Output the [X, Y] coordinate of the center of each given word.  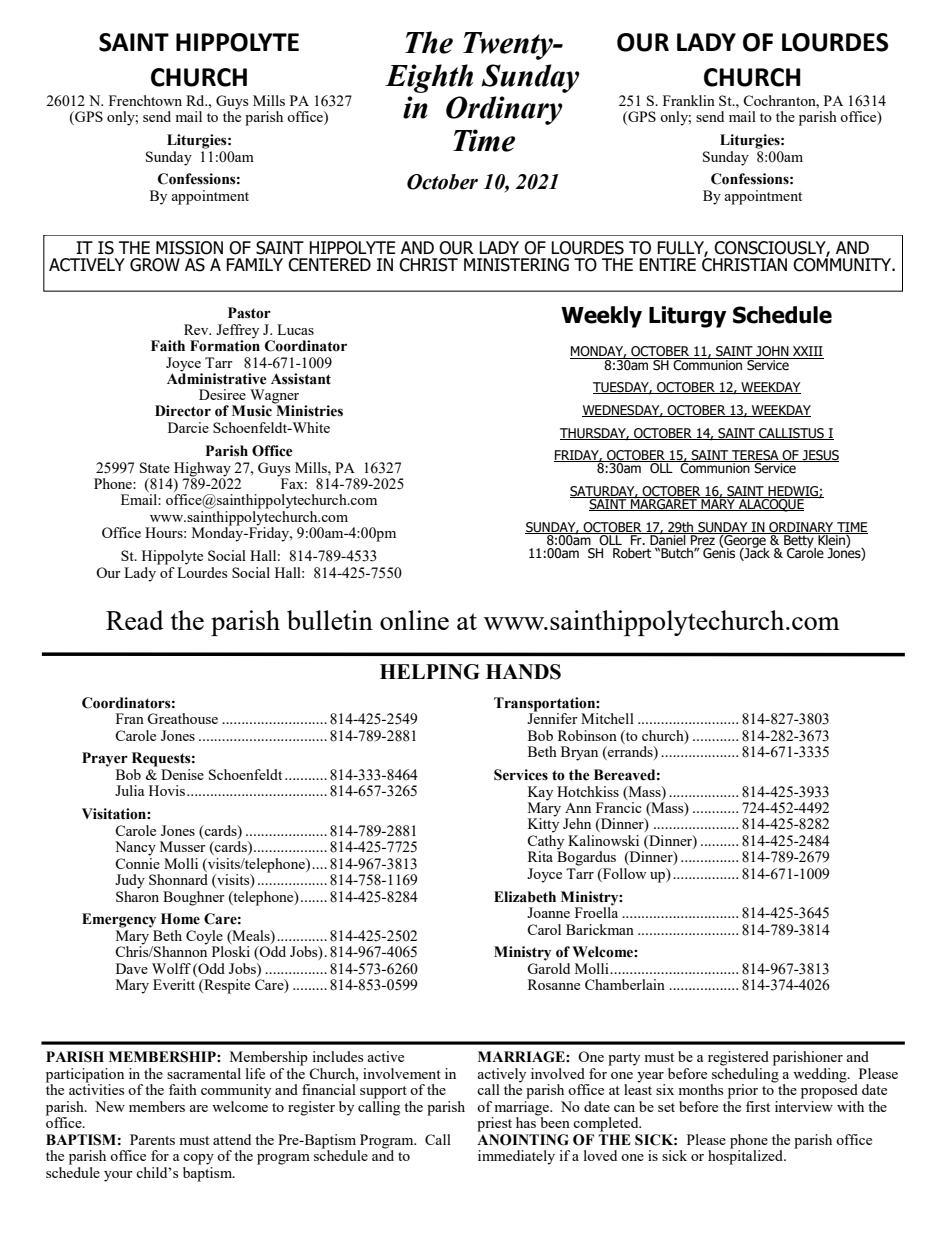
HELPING [430, 672]
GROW [155, 265]
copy [198, 1159]
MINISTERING [516, 265]
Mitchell [607, 718]
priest [494, 1124]
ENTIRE [667, 264]
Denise [182, 774]
